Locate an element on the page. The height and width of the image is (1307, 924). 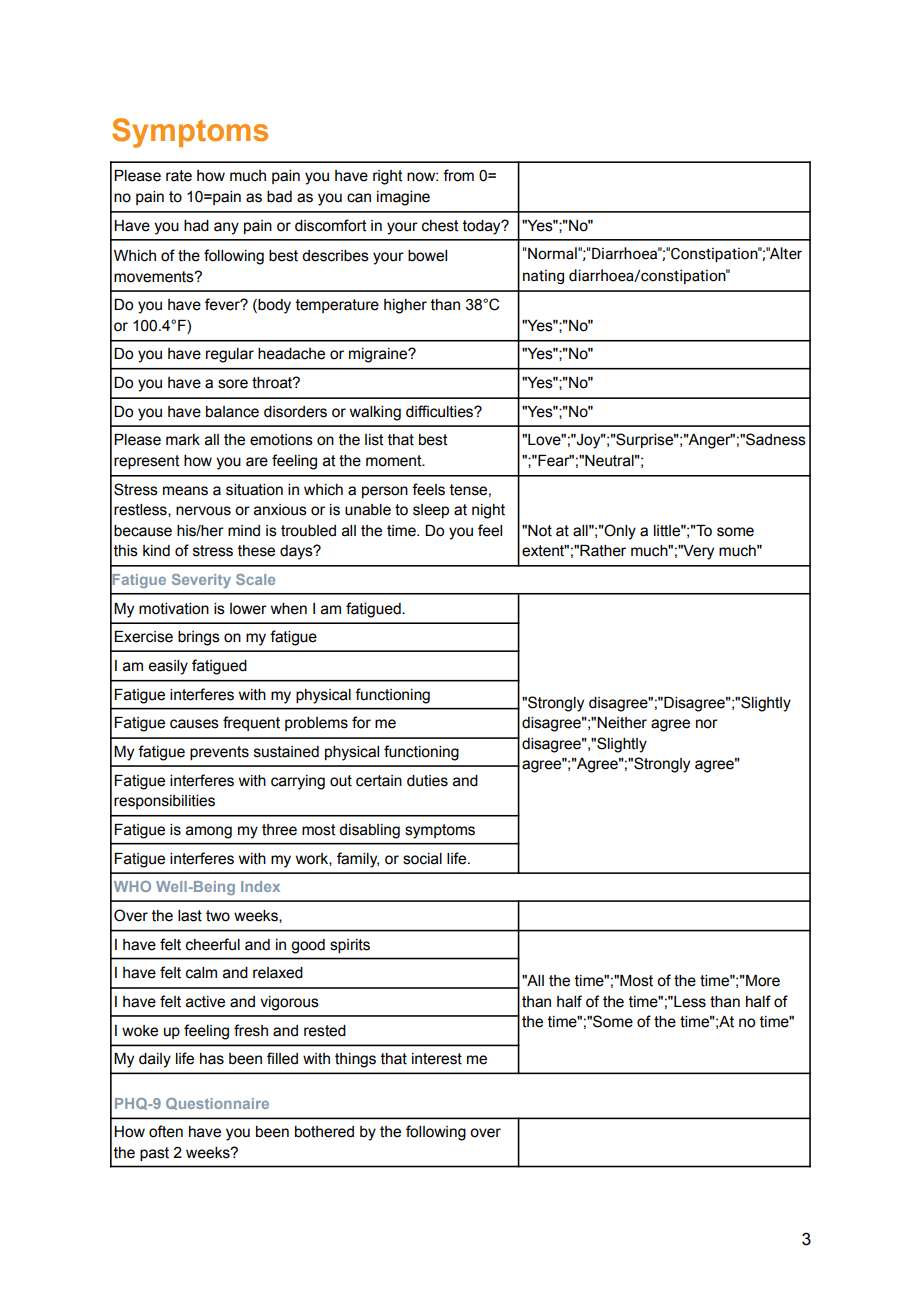
duties is located at coordinates (427, 781).
